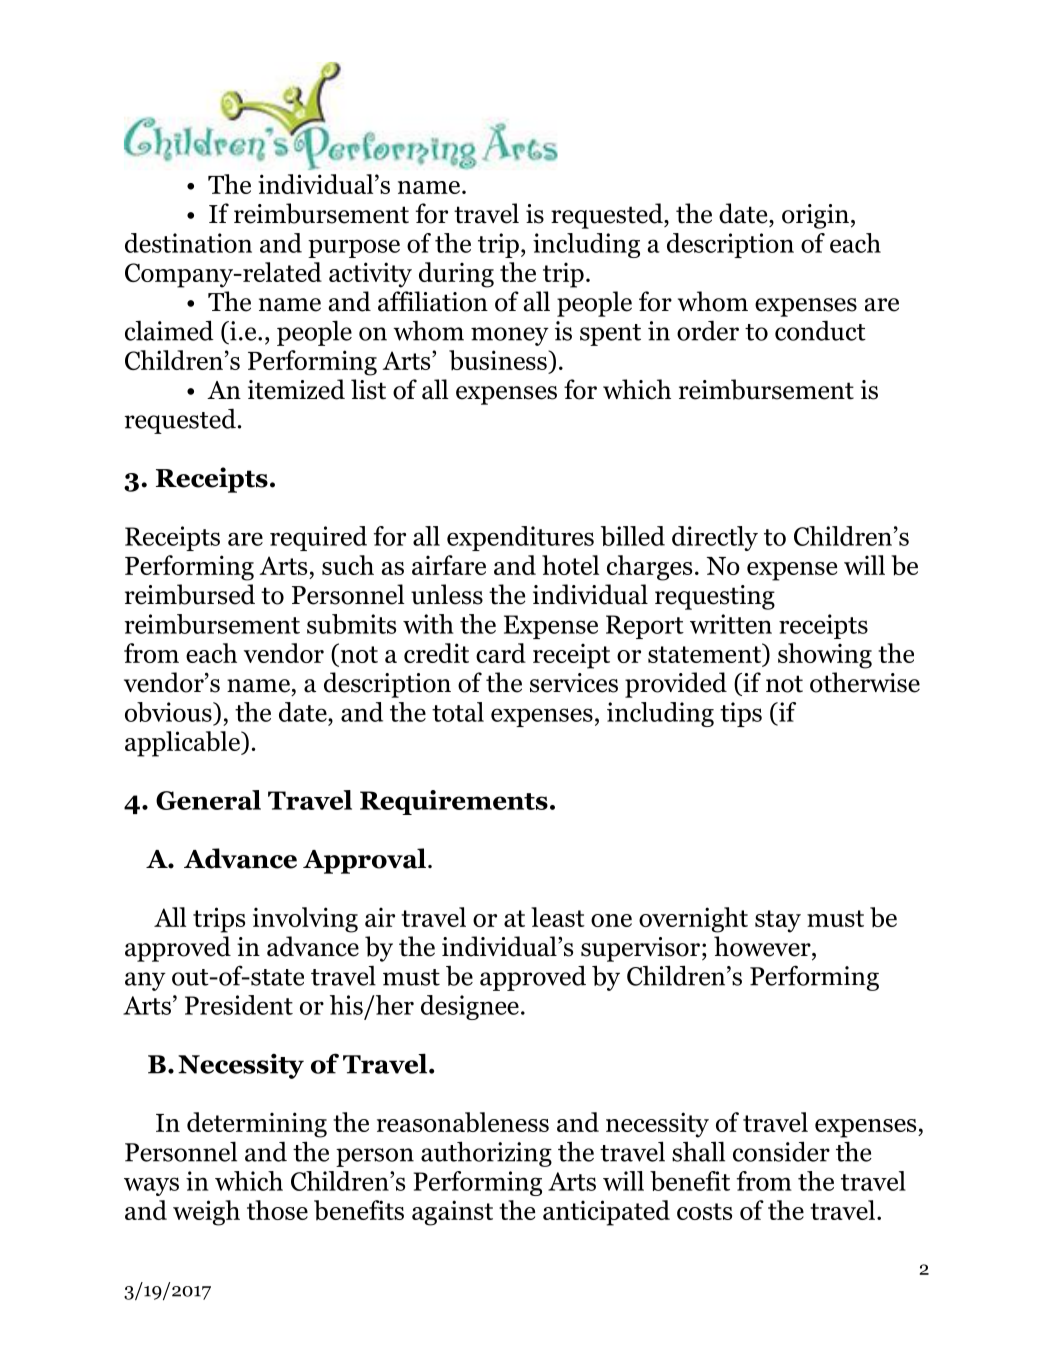  What do you see at coordinates (169, 713) in the screenshot?
I see `obvious` at bounding box center [169, 713].
